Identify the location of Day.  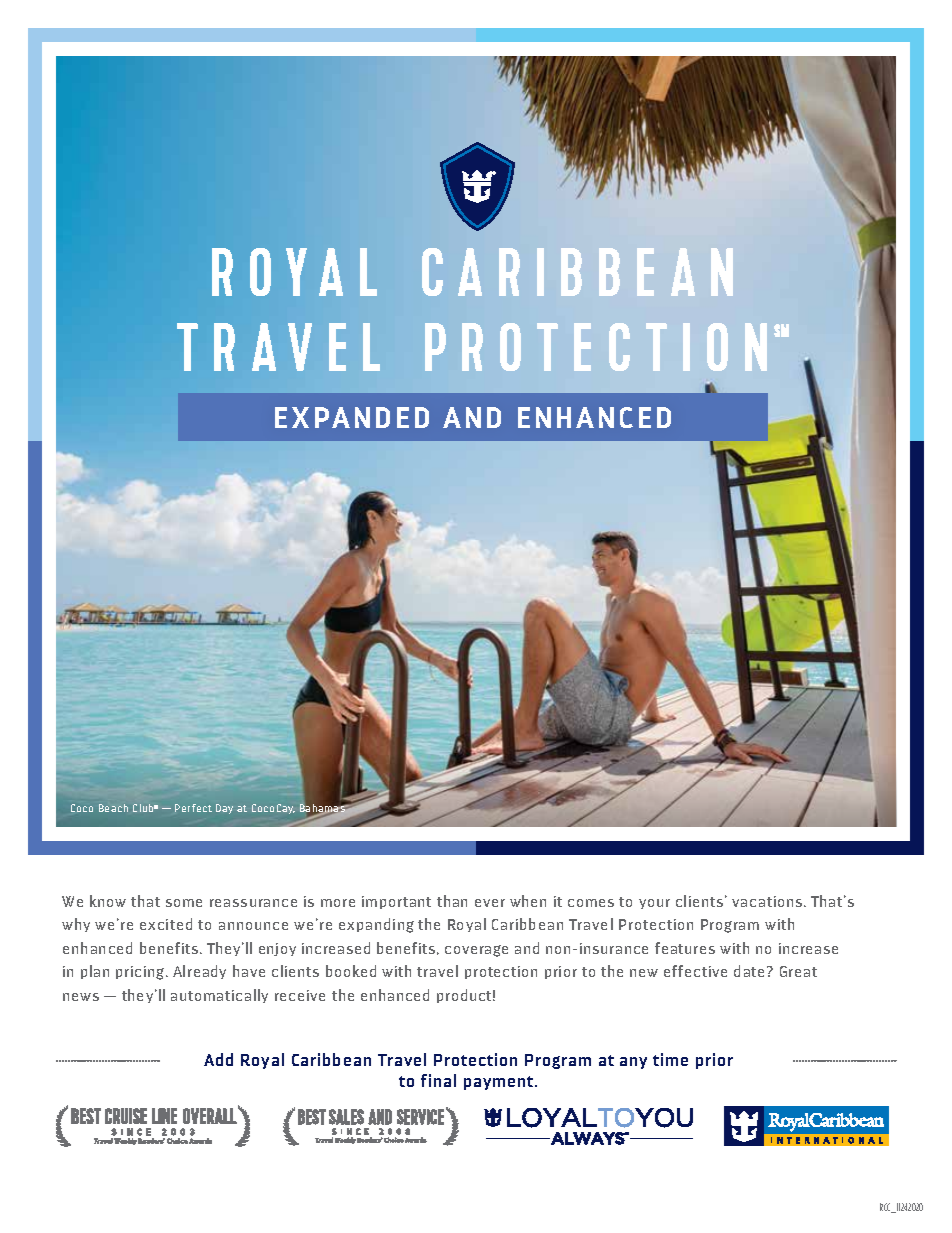
(224, 809).
